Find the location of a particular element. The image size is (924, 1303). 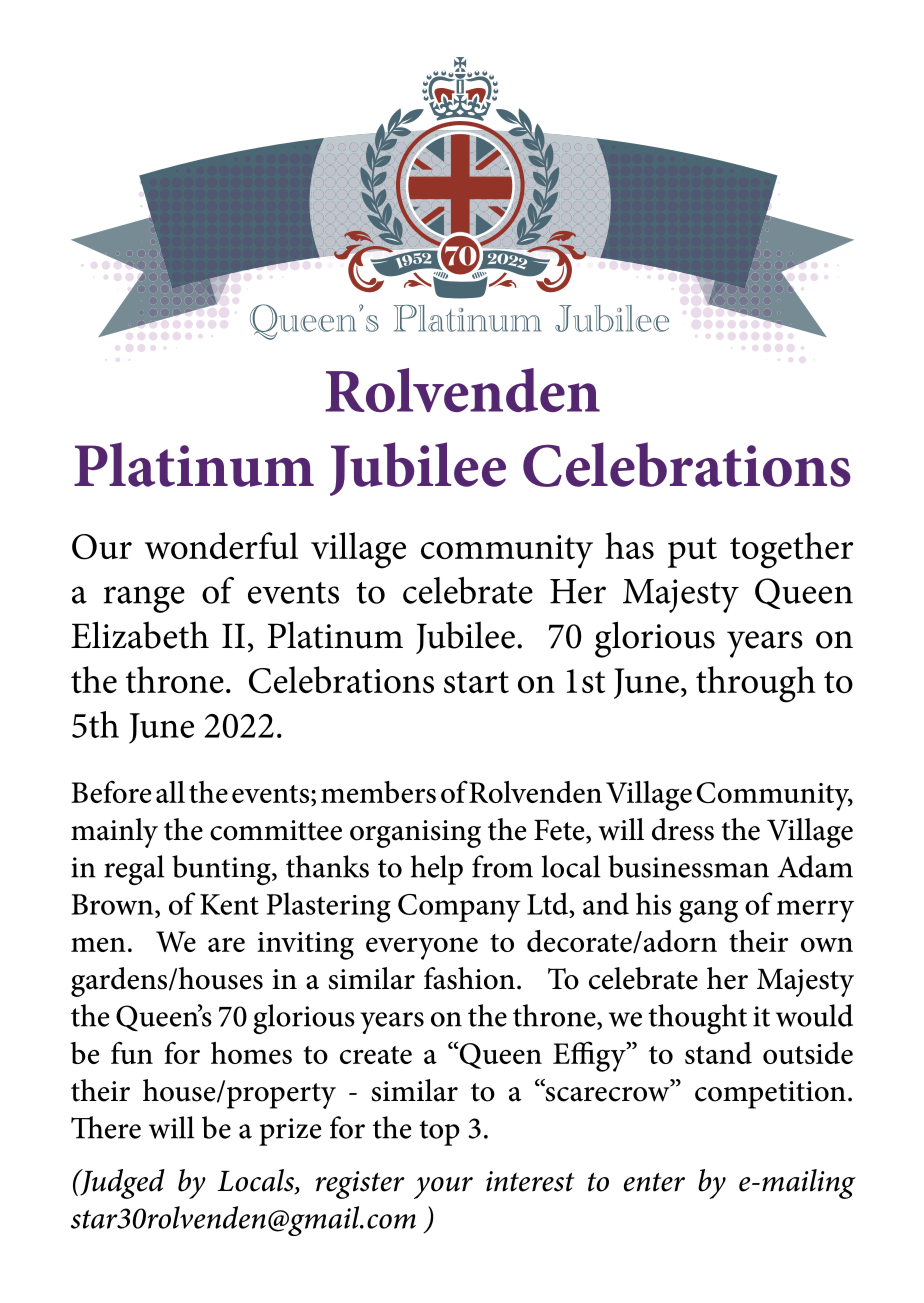

through is located at coordinates (756, 684).
